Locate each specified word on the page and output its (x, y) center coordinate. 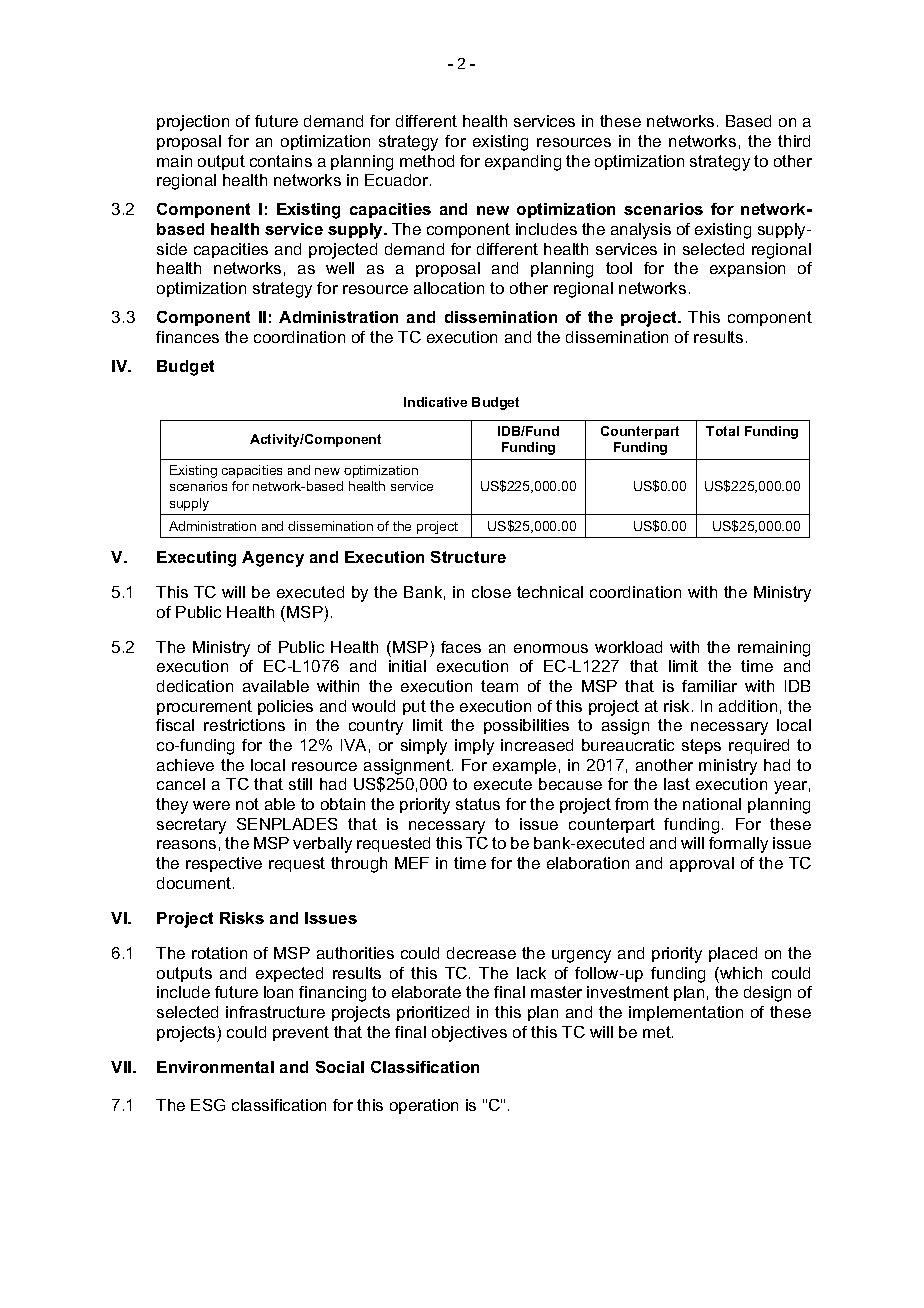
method (427, 161)
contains (281, 161)
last (677, 784)
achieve (185, 765)
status (478, 804)
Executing (196, 559)
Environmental (215, 1067)
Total (722, 431)
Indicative (435, 402)
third (794, 141)
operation (424, 1106)
